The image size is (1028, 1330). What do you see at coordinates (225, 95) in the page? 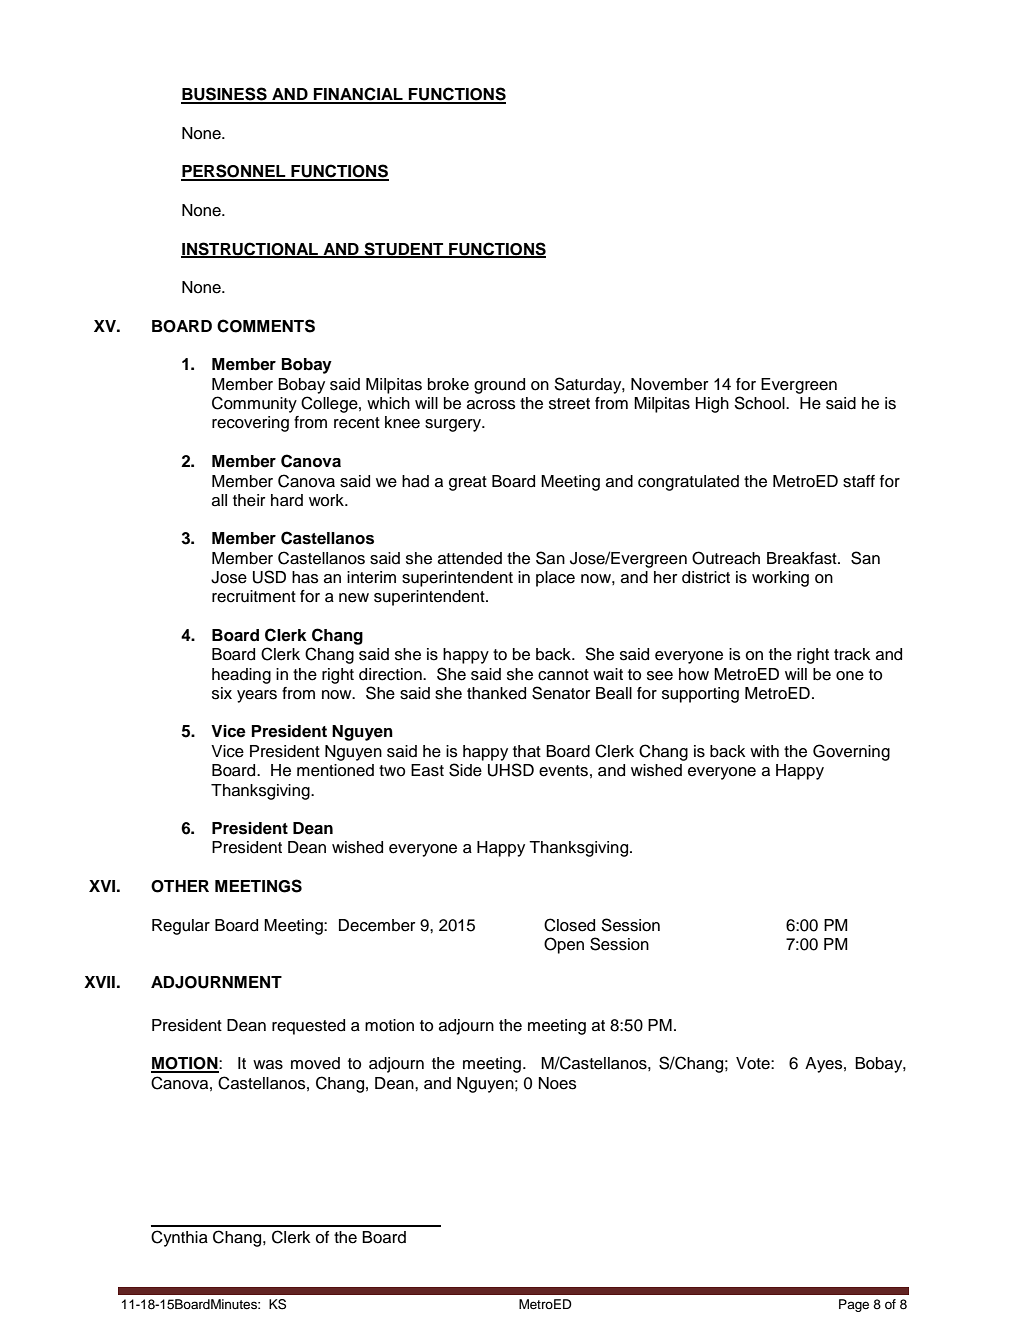
I see `BUSINESS` at bounding box center [225, 95].
